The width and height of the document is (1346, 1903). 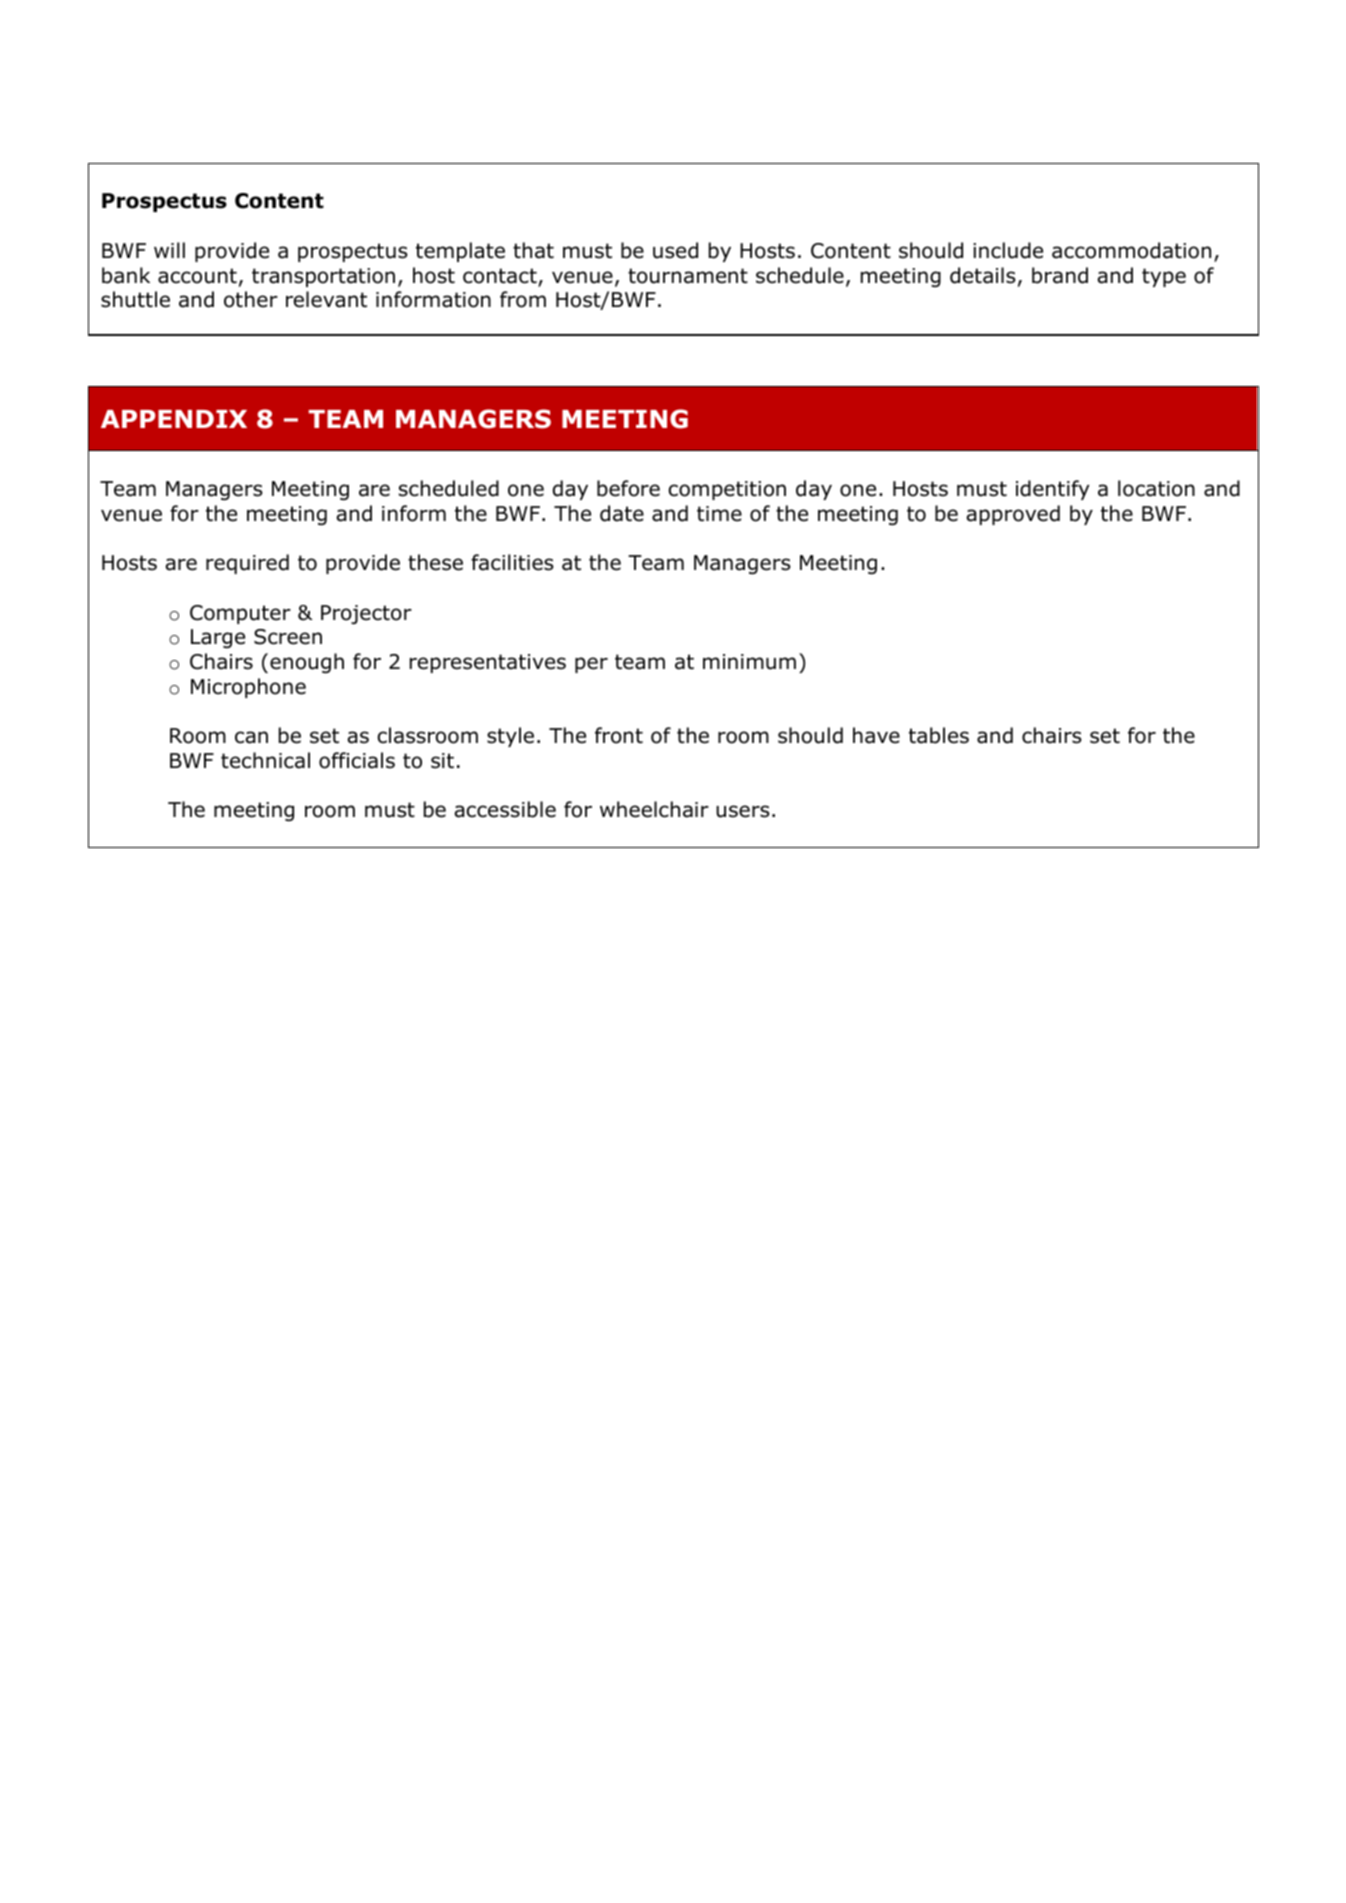 What do you see at coordinates (1060, 275) in the document?
I see `brand` at bounding box center [1060, 275].
